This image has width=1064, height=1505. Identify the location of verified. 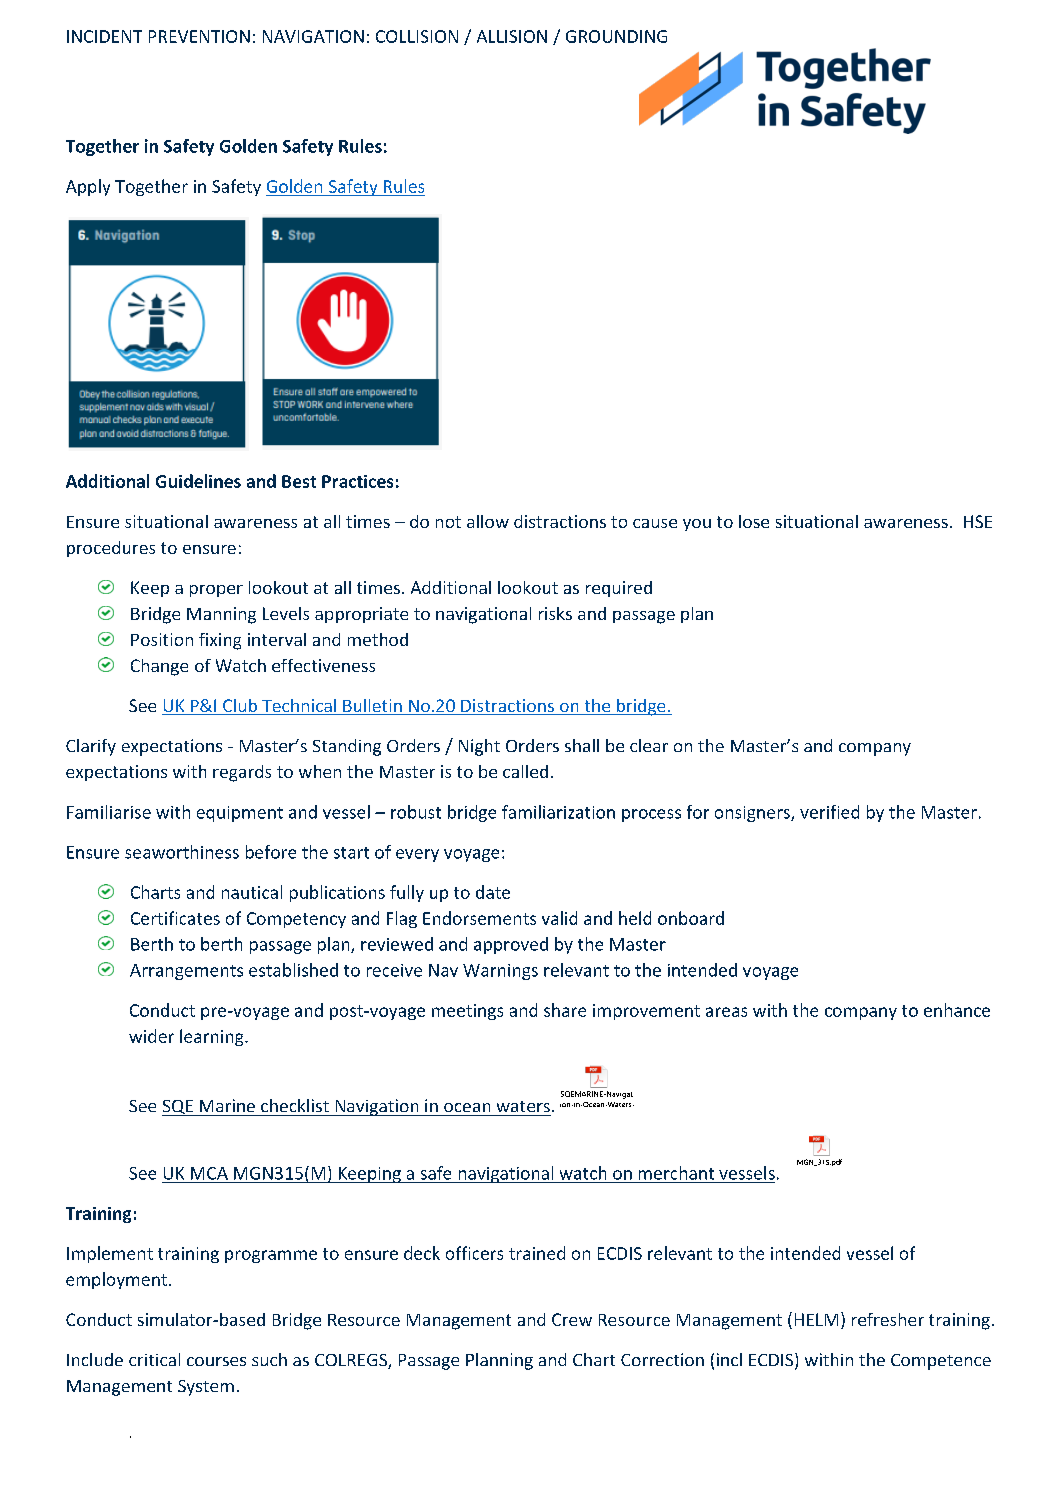
(829, 812).
